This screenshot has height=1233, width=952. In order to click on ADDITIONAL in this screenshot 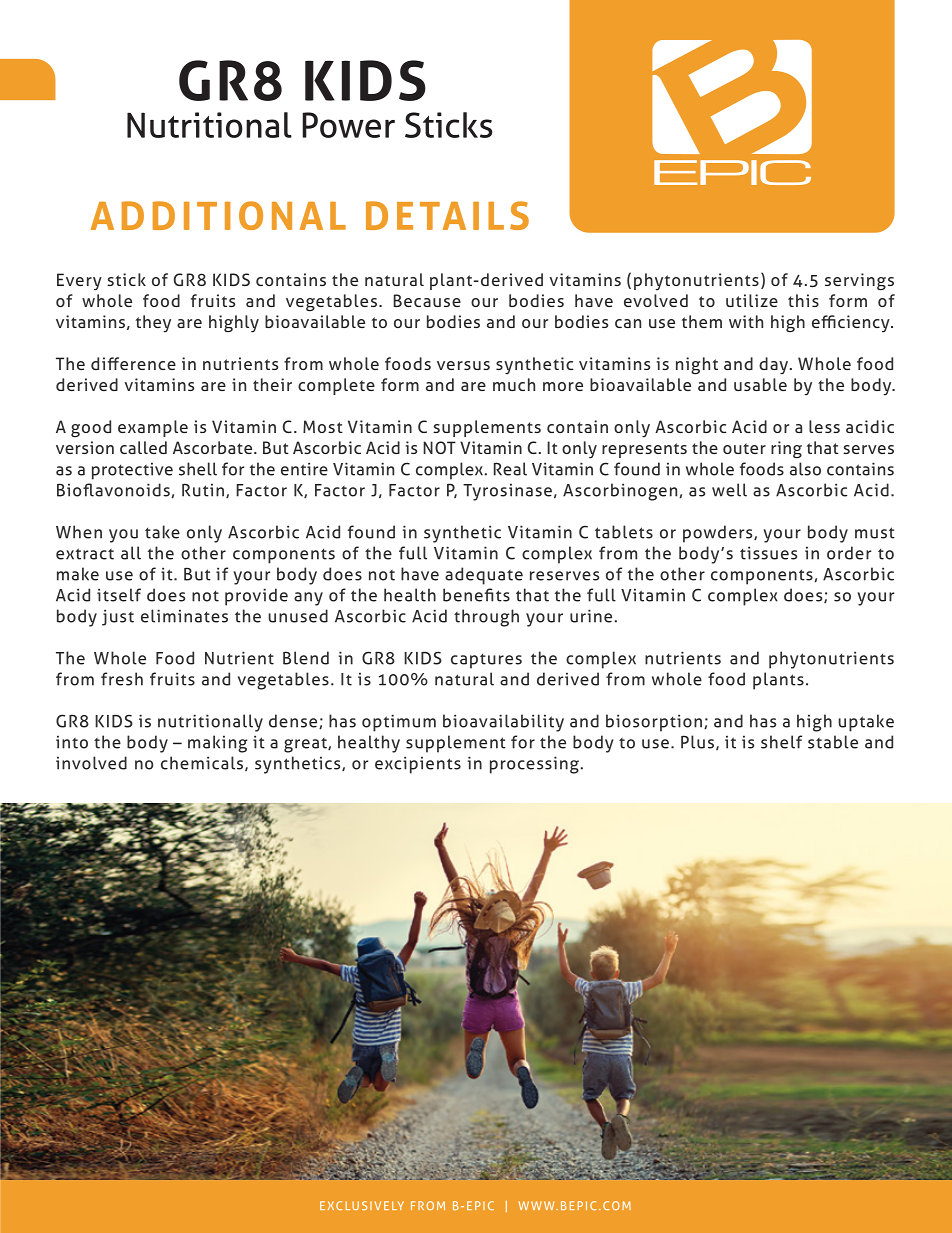, I will do `click(218, 215)`.
